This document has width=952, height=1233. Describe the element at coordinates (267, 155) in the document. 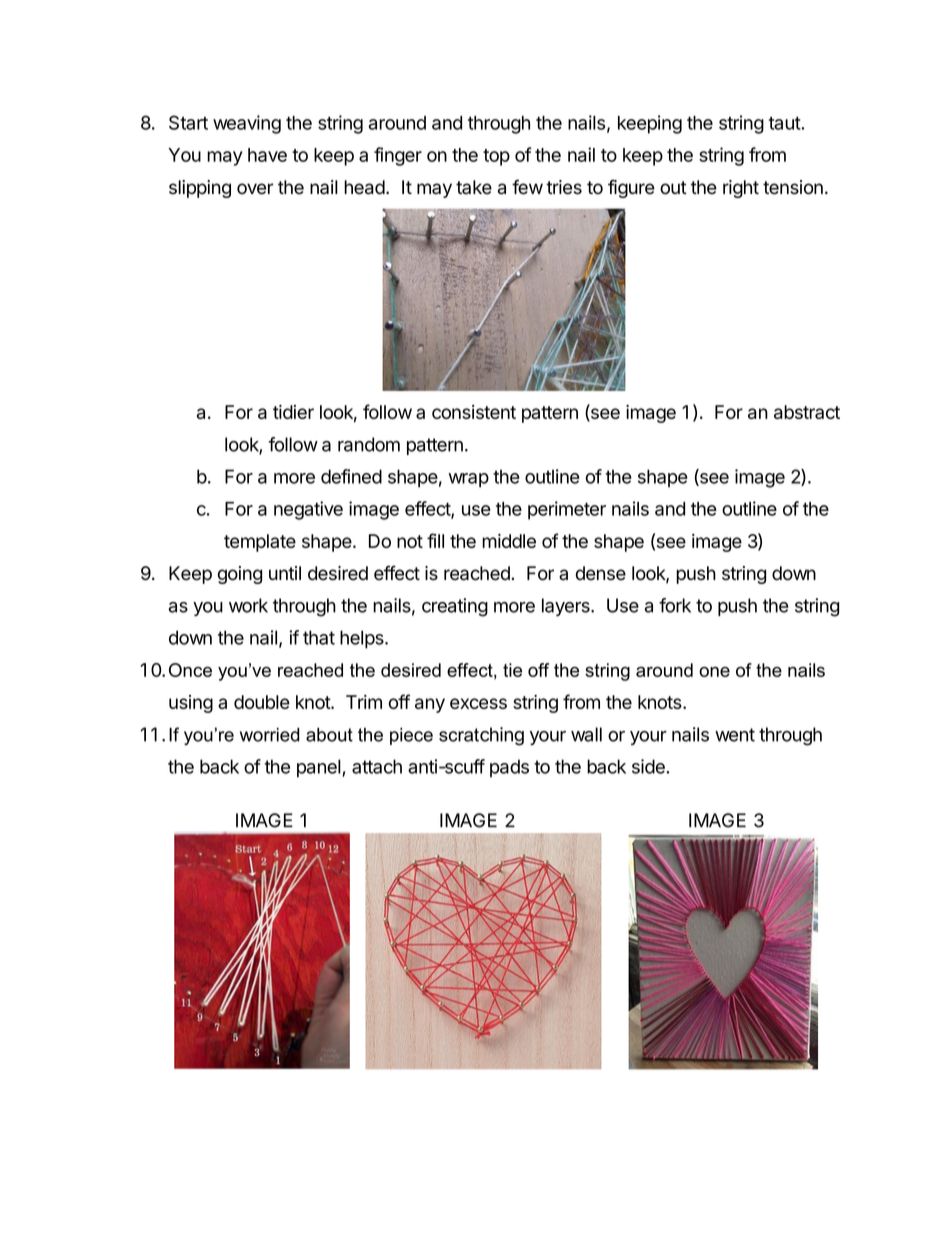

I see `have` at that location.
